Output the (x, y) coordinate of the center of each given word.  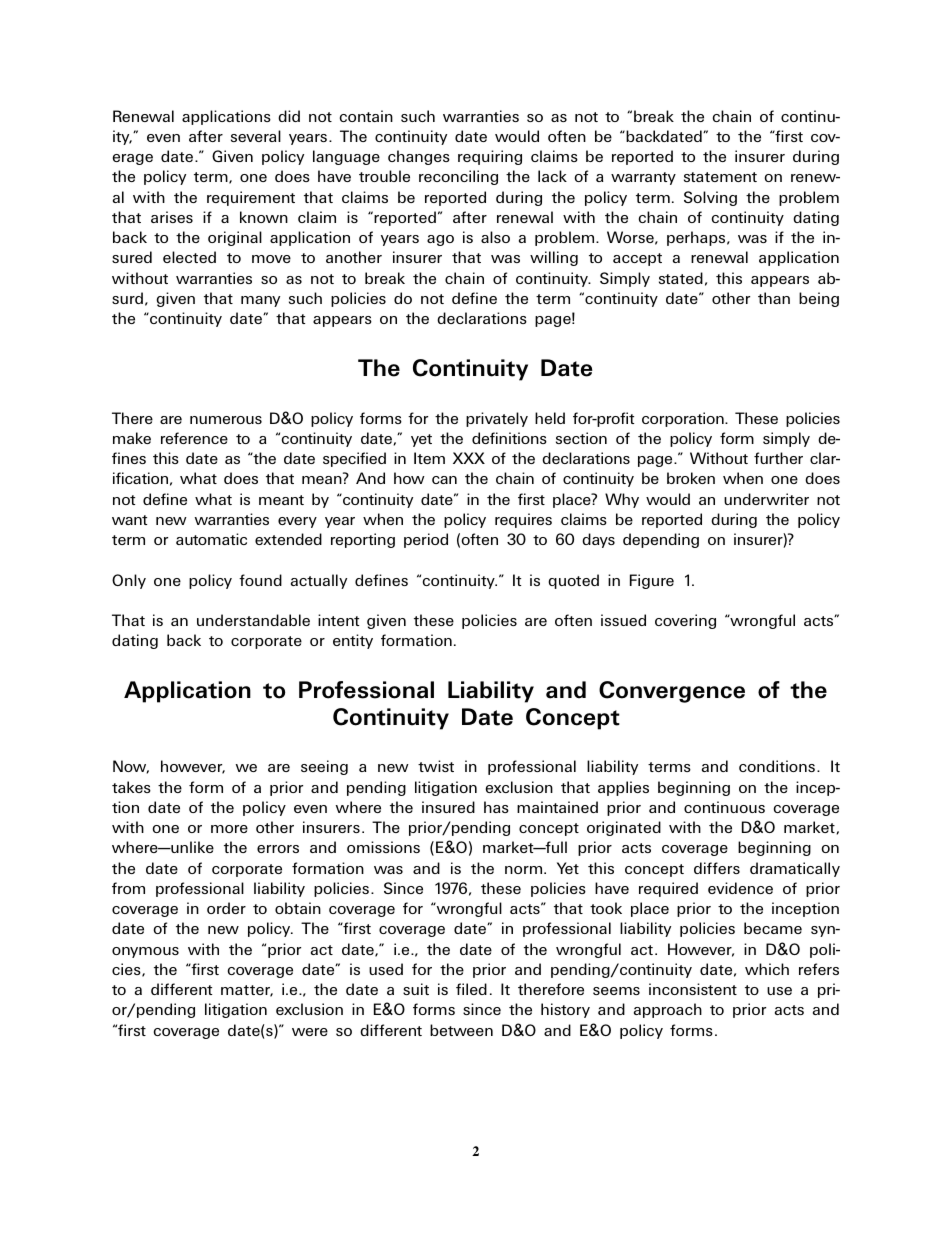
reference (194, 438)
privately (497, 419)
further (778, 458)
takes (131, 787)
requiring (490, 157)
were (310, 1032)
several (256, 136)
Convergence (672, 692)
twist (436, 766)
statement (720, 177)
